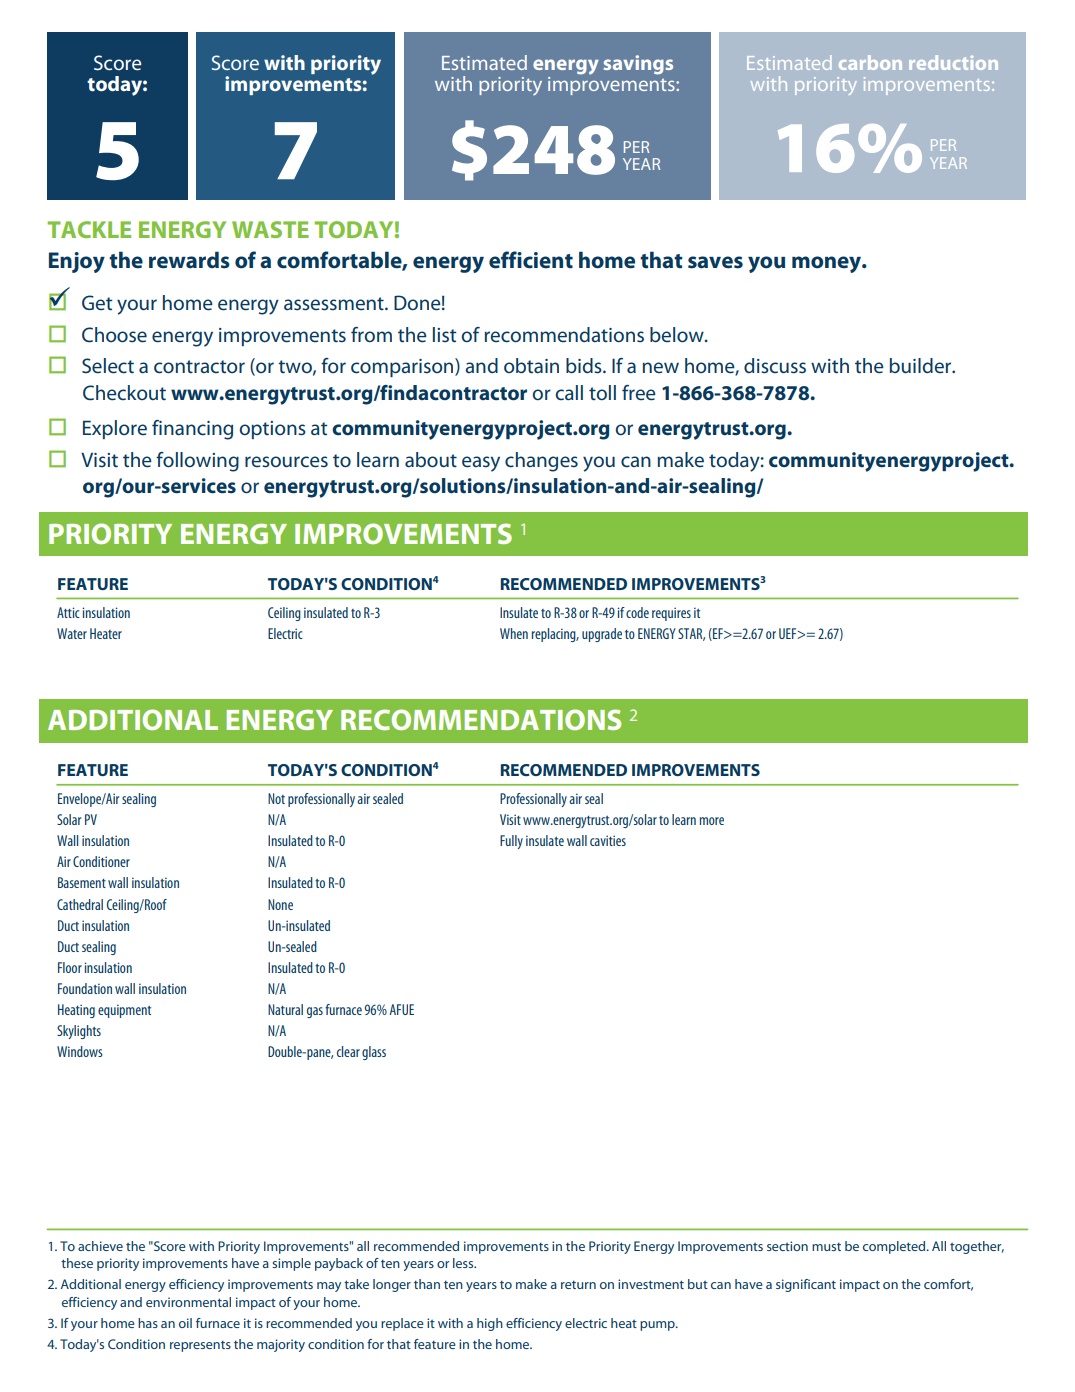 Image resolution: width=1075 pixels, height=1392 pixels. What do you see at coordinates (541, 462) in the page?
I see `changes` at bounding box center [541, 462].
